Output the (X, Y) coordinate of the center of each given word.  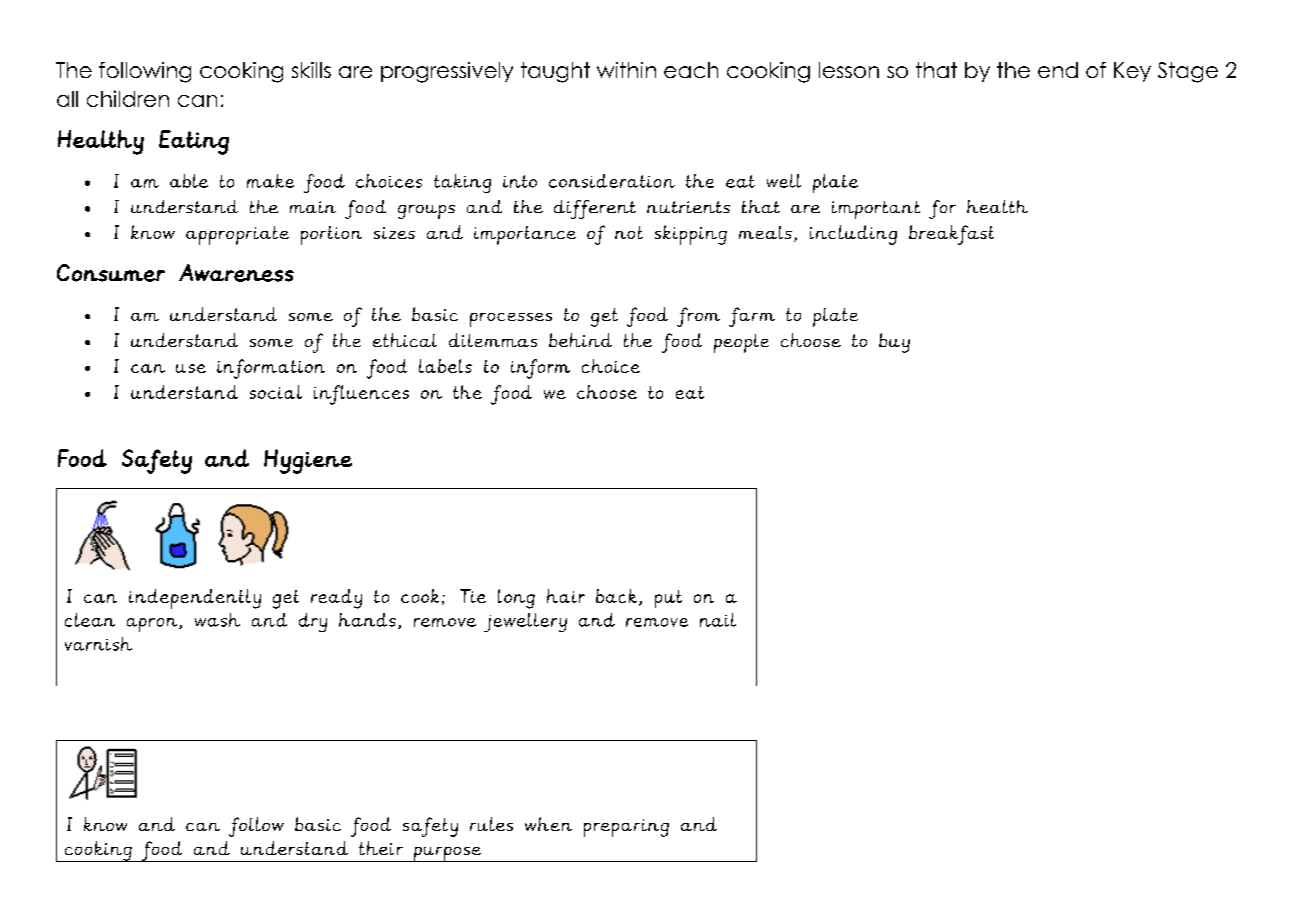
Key (1132, 72)
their (381, 848)
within (626, 70)
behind (580, 340)
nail (718, 620)
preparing (626, 828)
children (128, 98)
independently (195, 599)
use (191, 368)
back (618, 597)
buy (894, 343)
